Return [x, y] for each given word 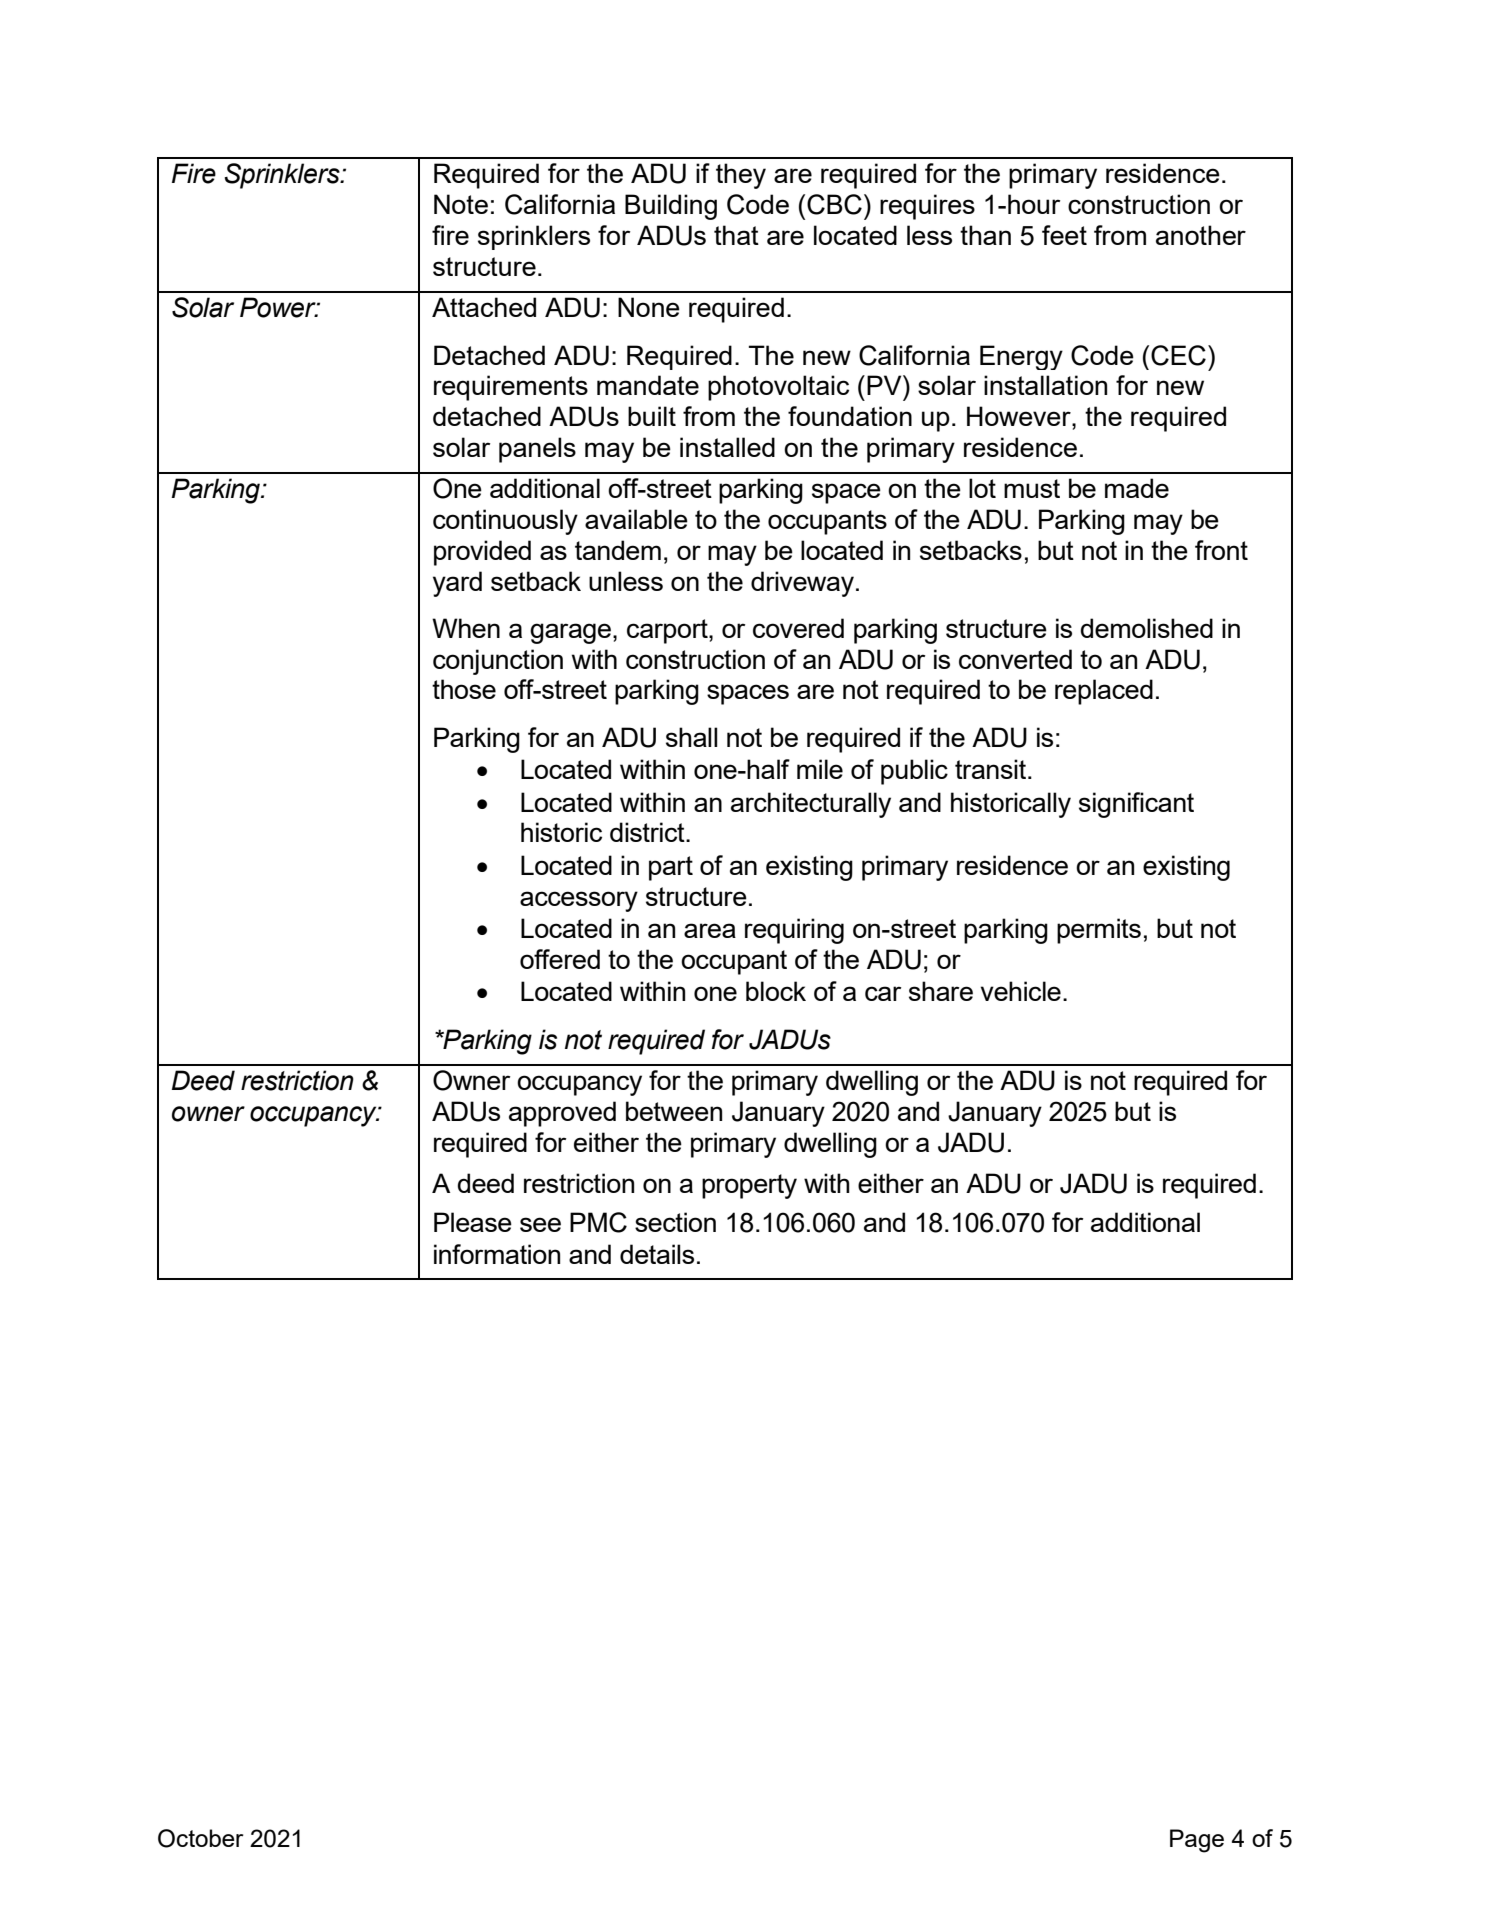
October [200, 1838]
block [776, 991]
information [497, 1254]
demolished [1147, 628]
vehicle [1021, 991]
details [657, 1254]
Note [461, 204]
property [749, 1186]
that [736, 235]
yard [457, 584]
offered [560, 959]
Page [1197, 1841]
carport [668, 631]
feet [1064, 235]
